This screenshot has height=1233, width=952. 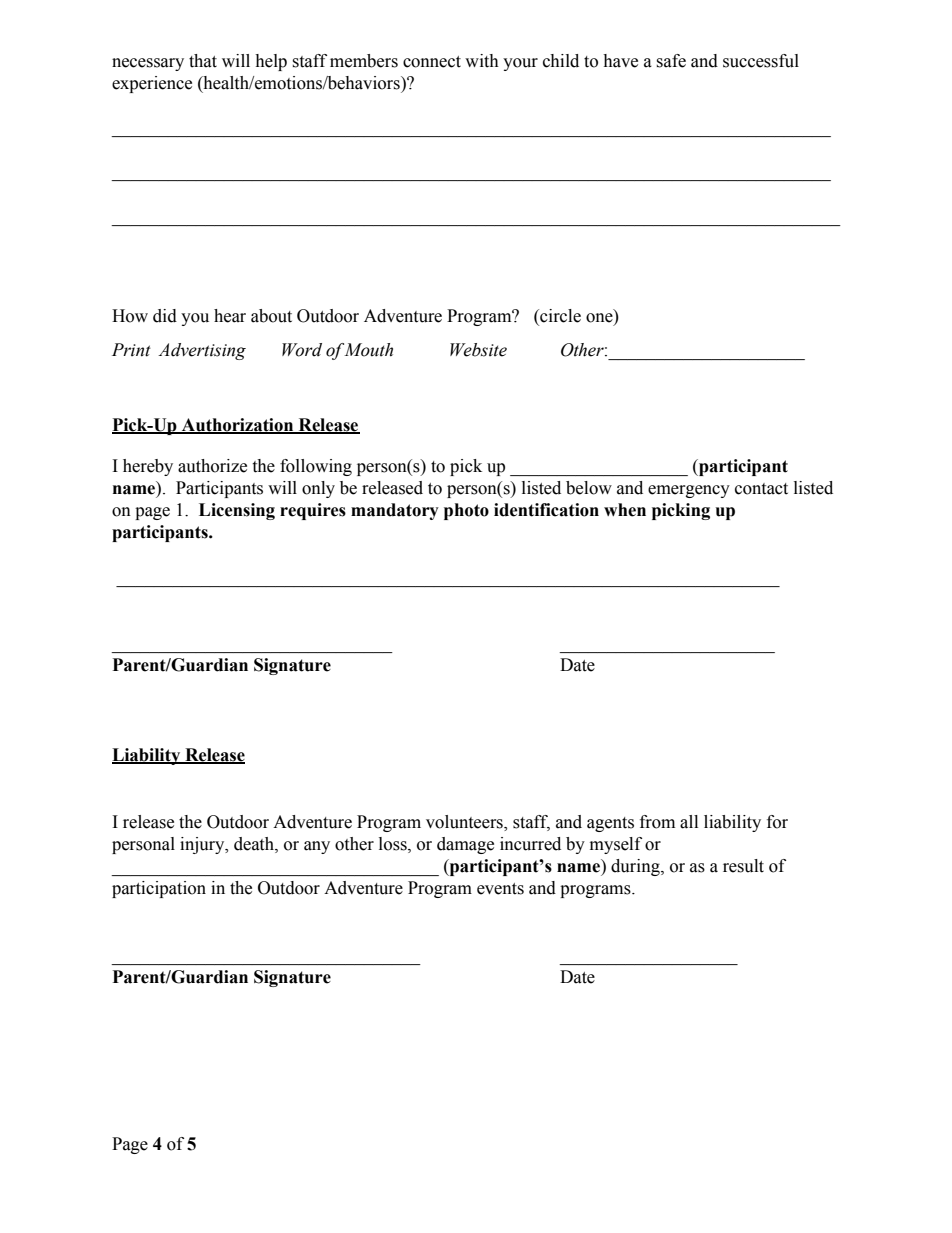 I want to click on connect, so click(x=432, y=62).
